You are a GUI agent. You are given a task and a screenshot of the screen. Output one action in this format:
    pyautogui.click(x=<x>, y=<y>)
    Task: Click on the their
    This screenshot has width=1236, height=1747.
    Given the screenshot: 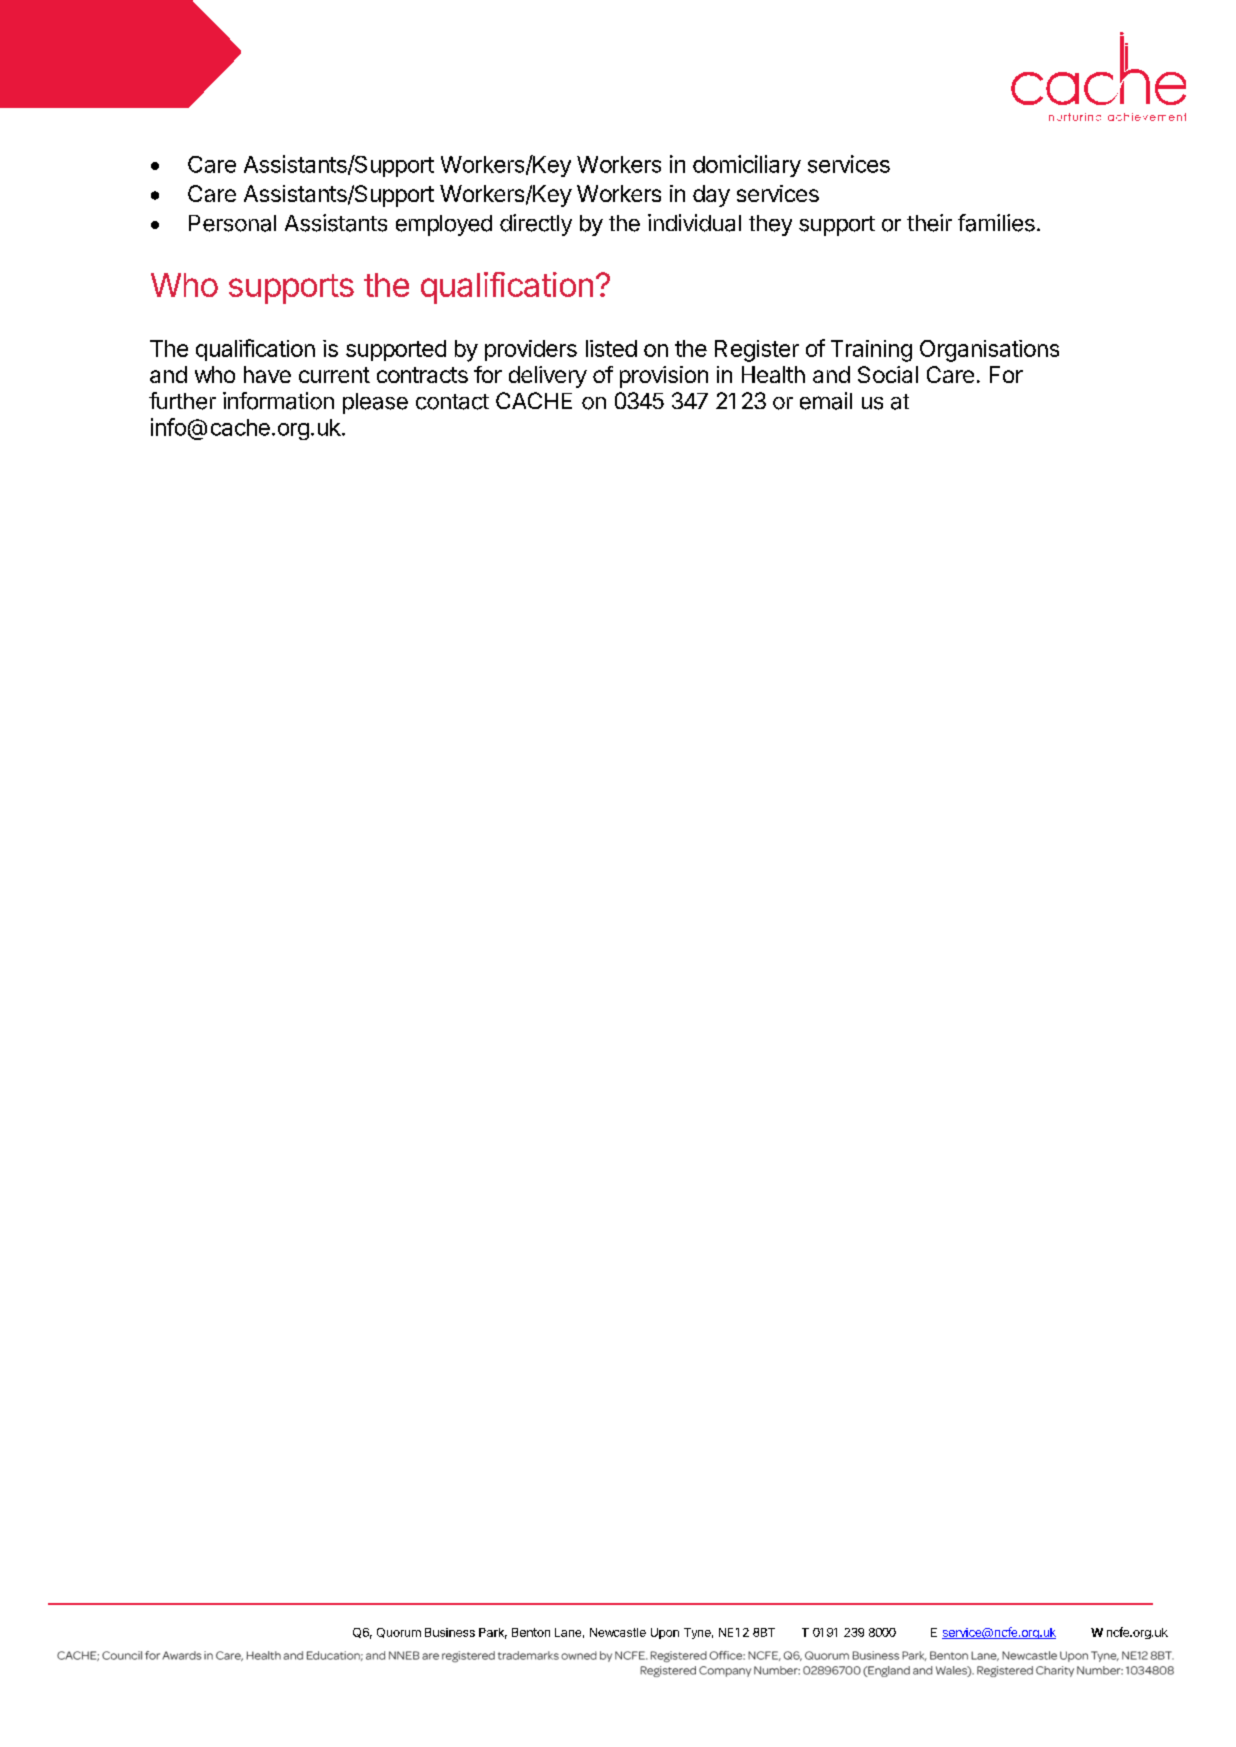 What is the action you would take?
    pyautogui.click(x=929, y=223)
